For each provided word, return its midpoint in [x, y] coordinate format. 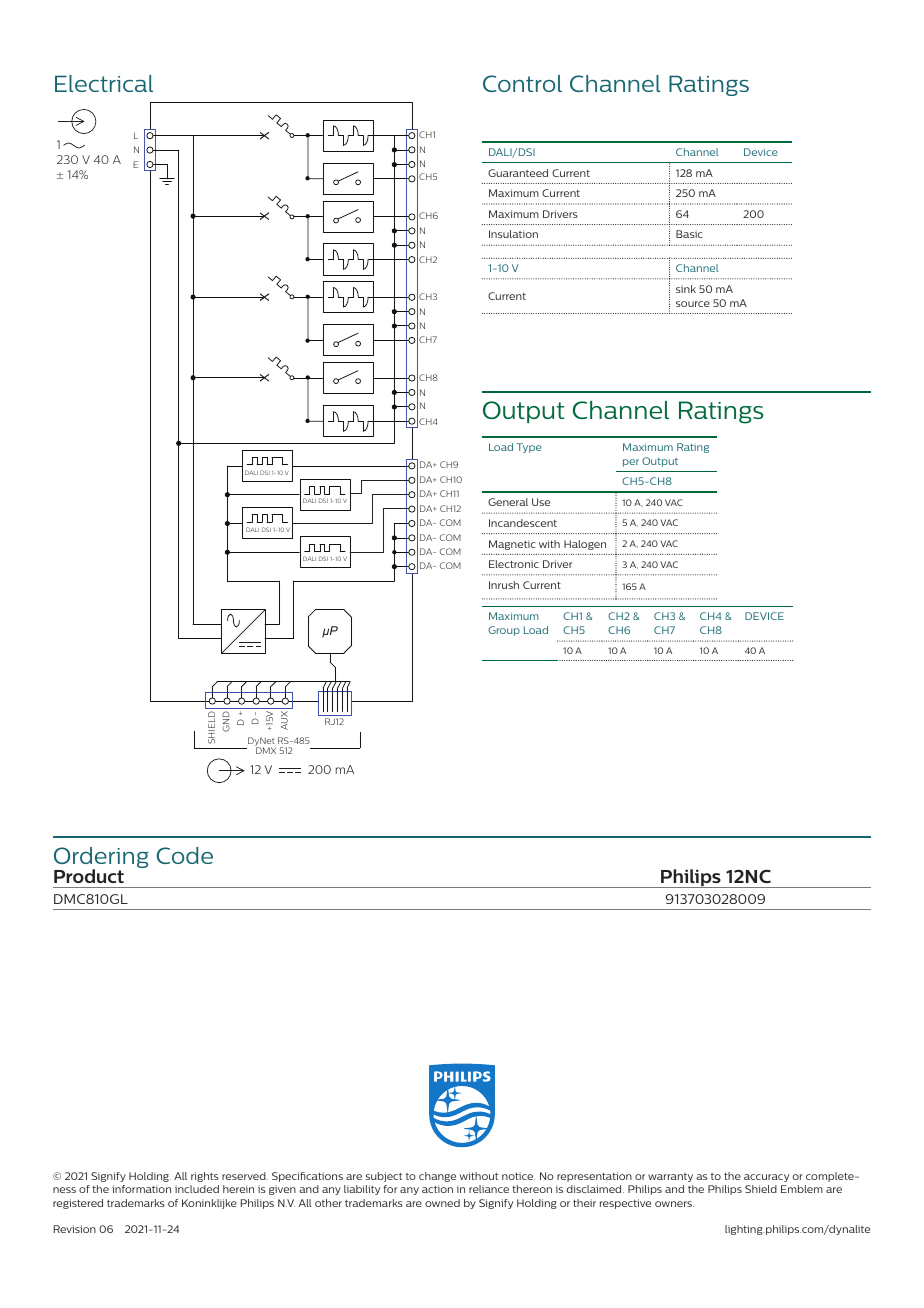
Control [522, 83]
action [437, 1189]
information [141, 1189]
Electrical [104, 83]
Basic [689, 234]
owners [674, 1204]
